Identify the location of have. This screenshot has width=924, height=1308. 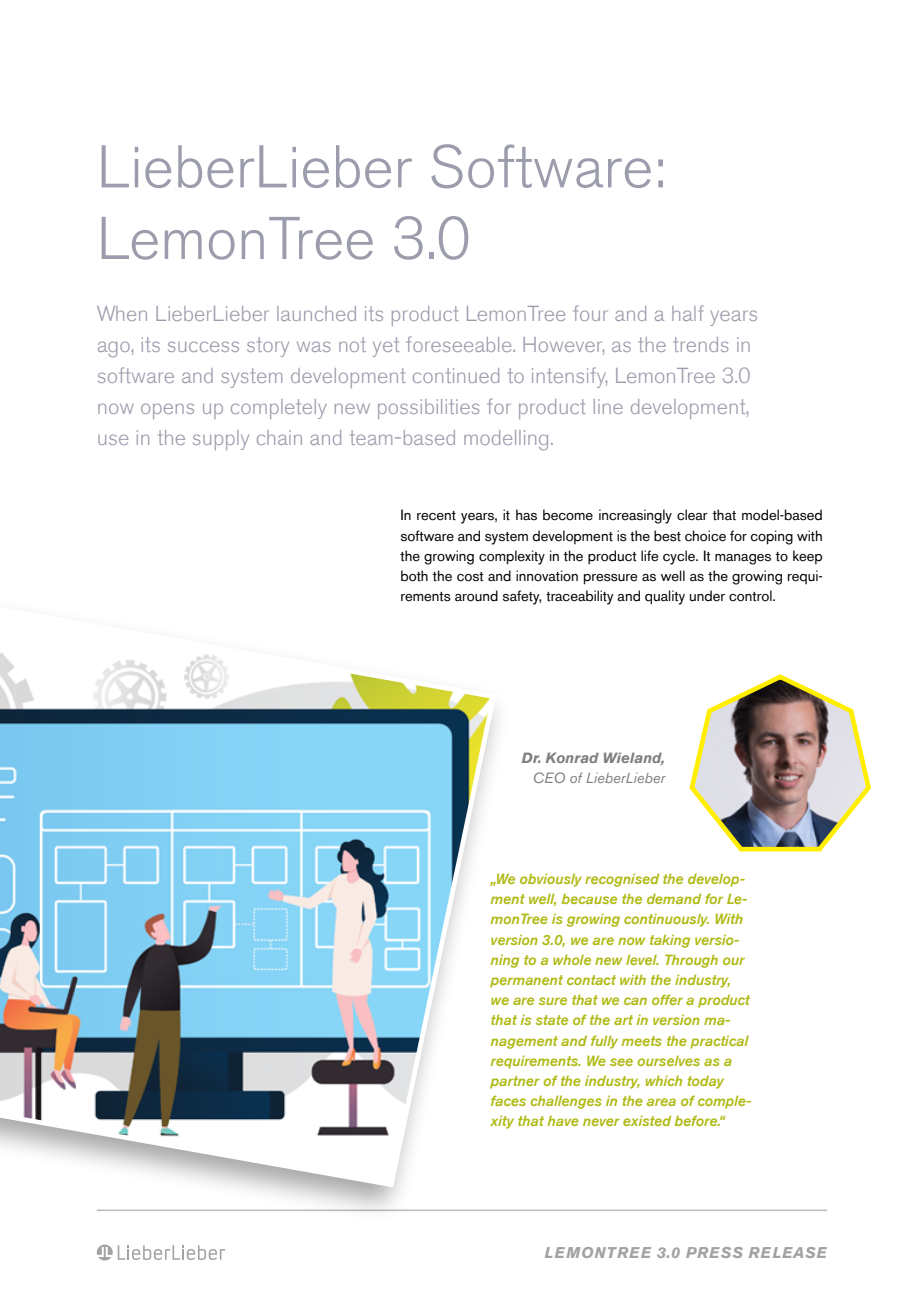
(563, 1121).
